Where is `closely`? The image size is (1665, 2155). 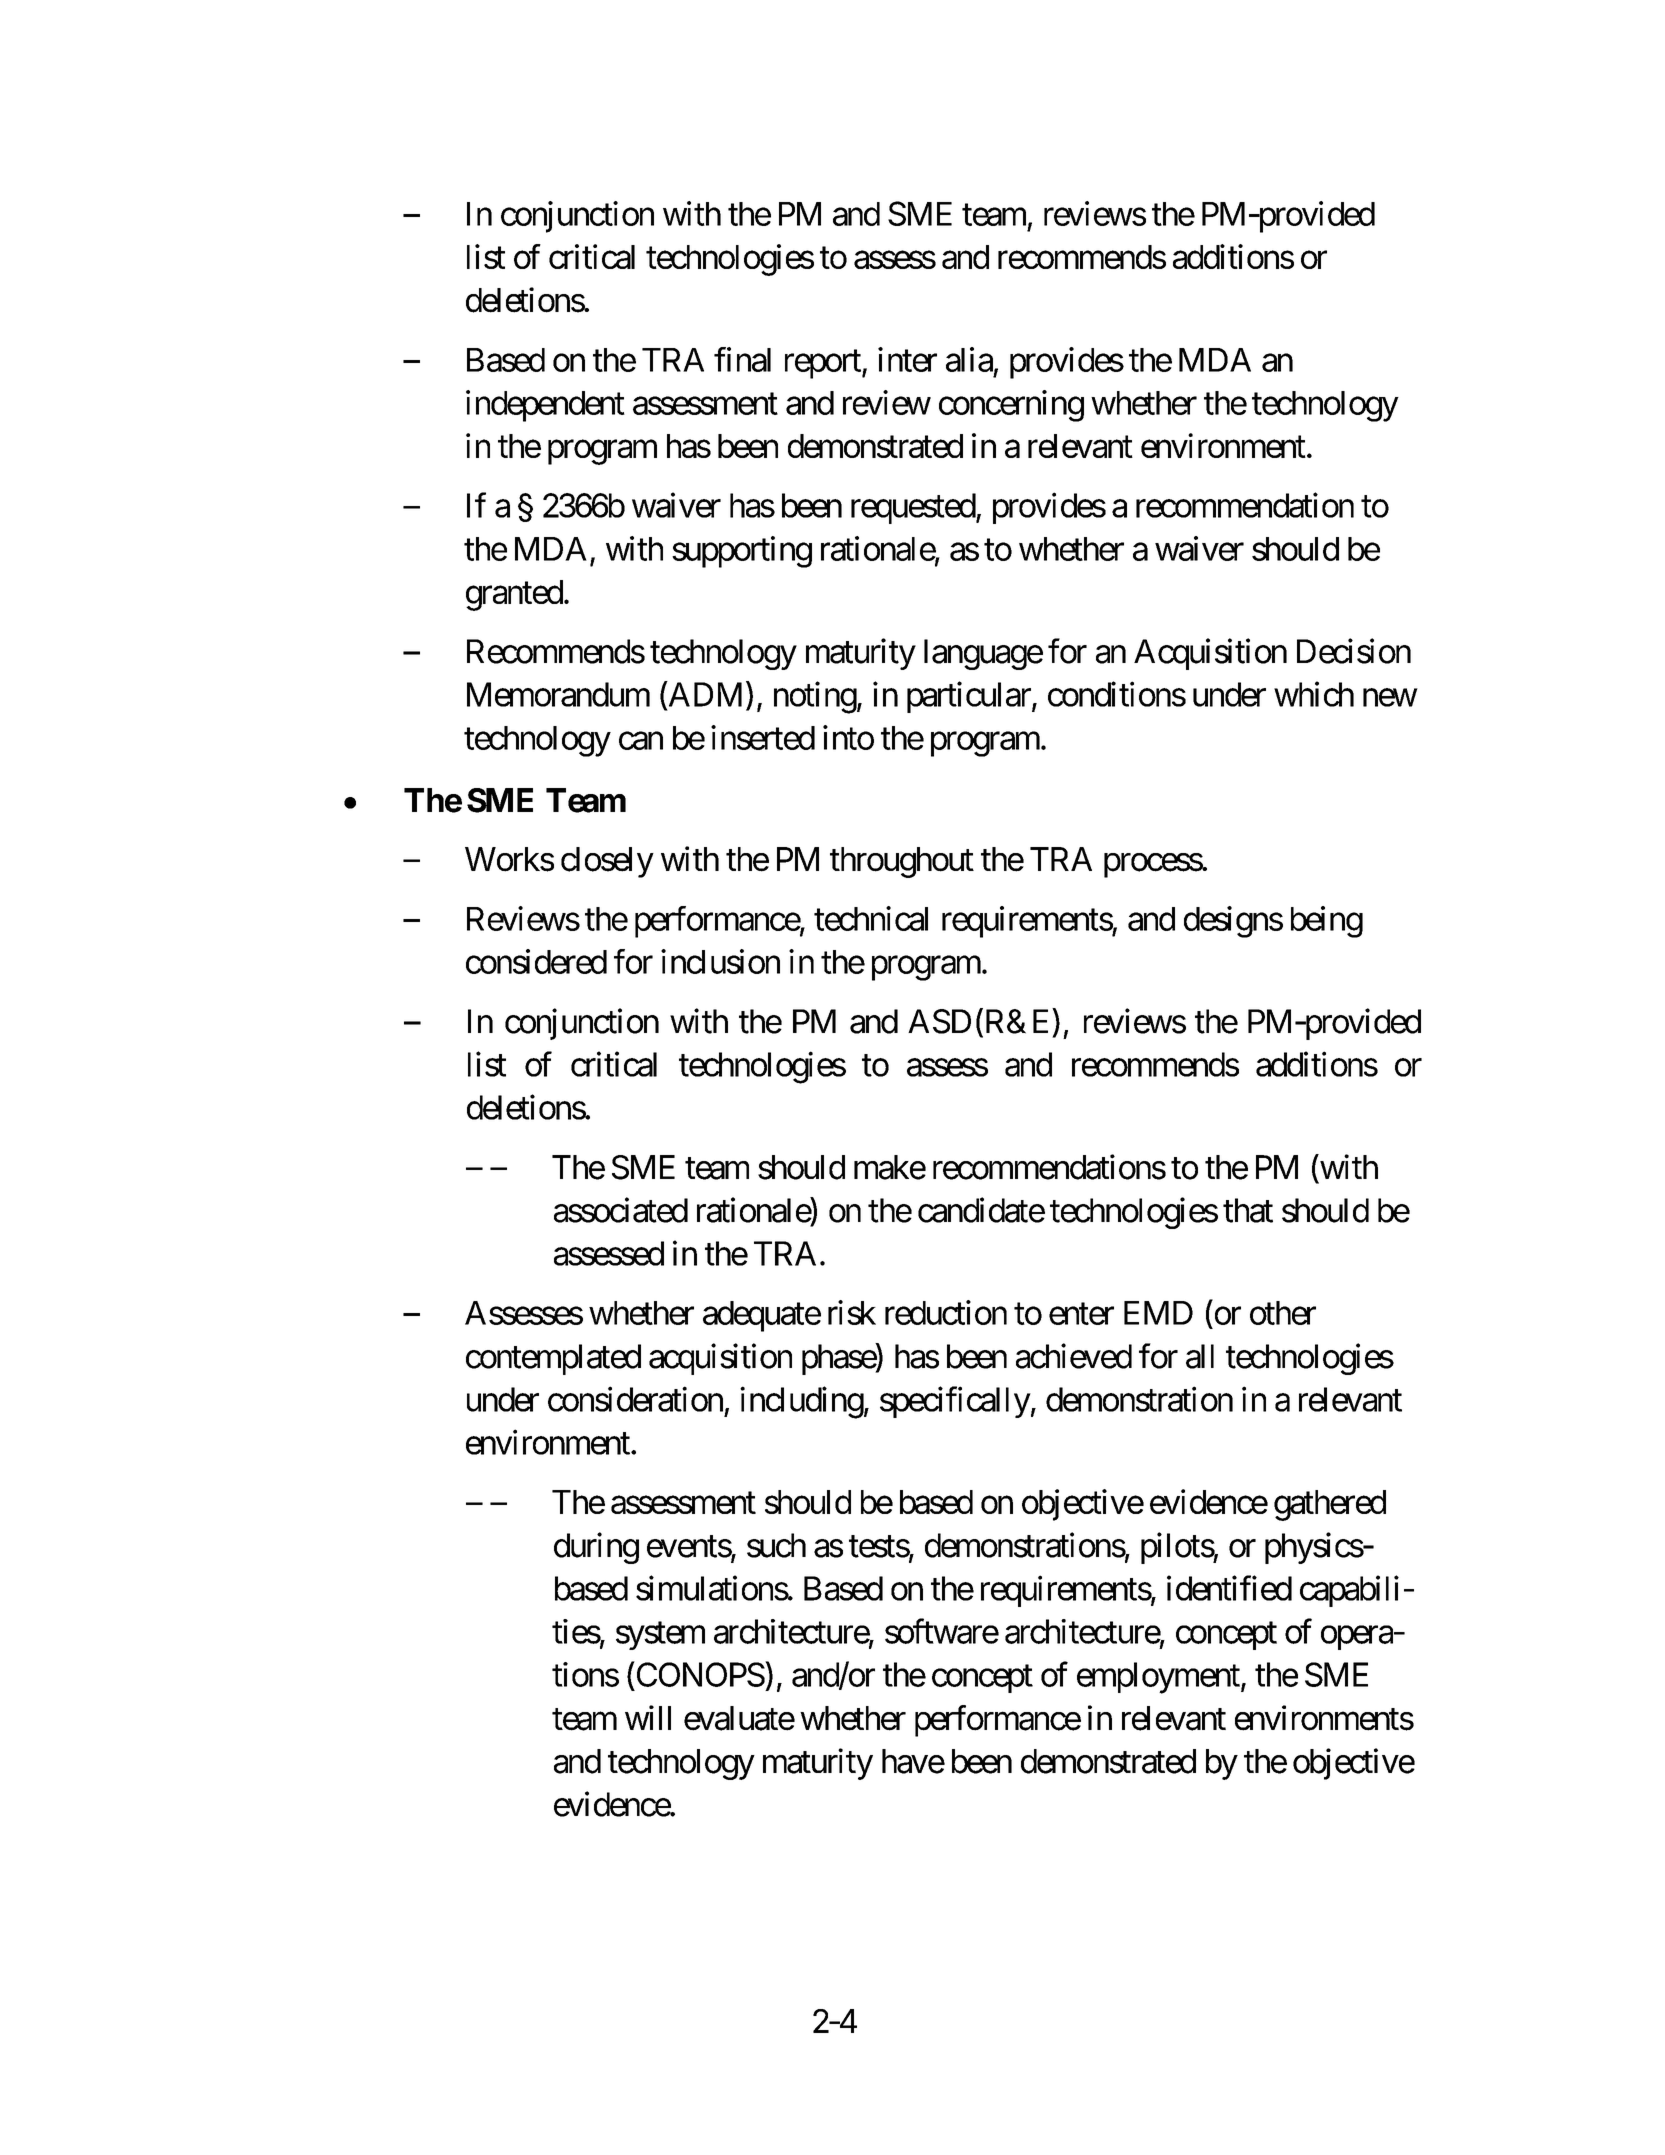
closely is located at coordinates (607, 862).
